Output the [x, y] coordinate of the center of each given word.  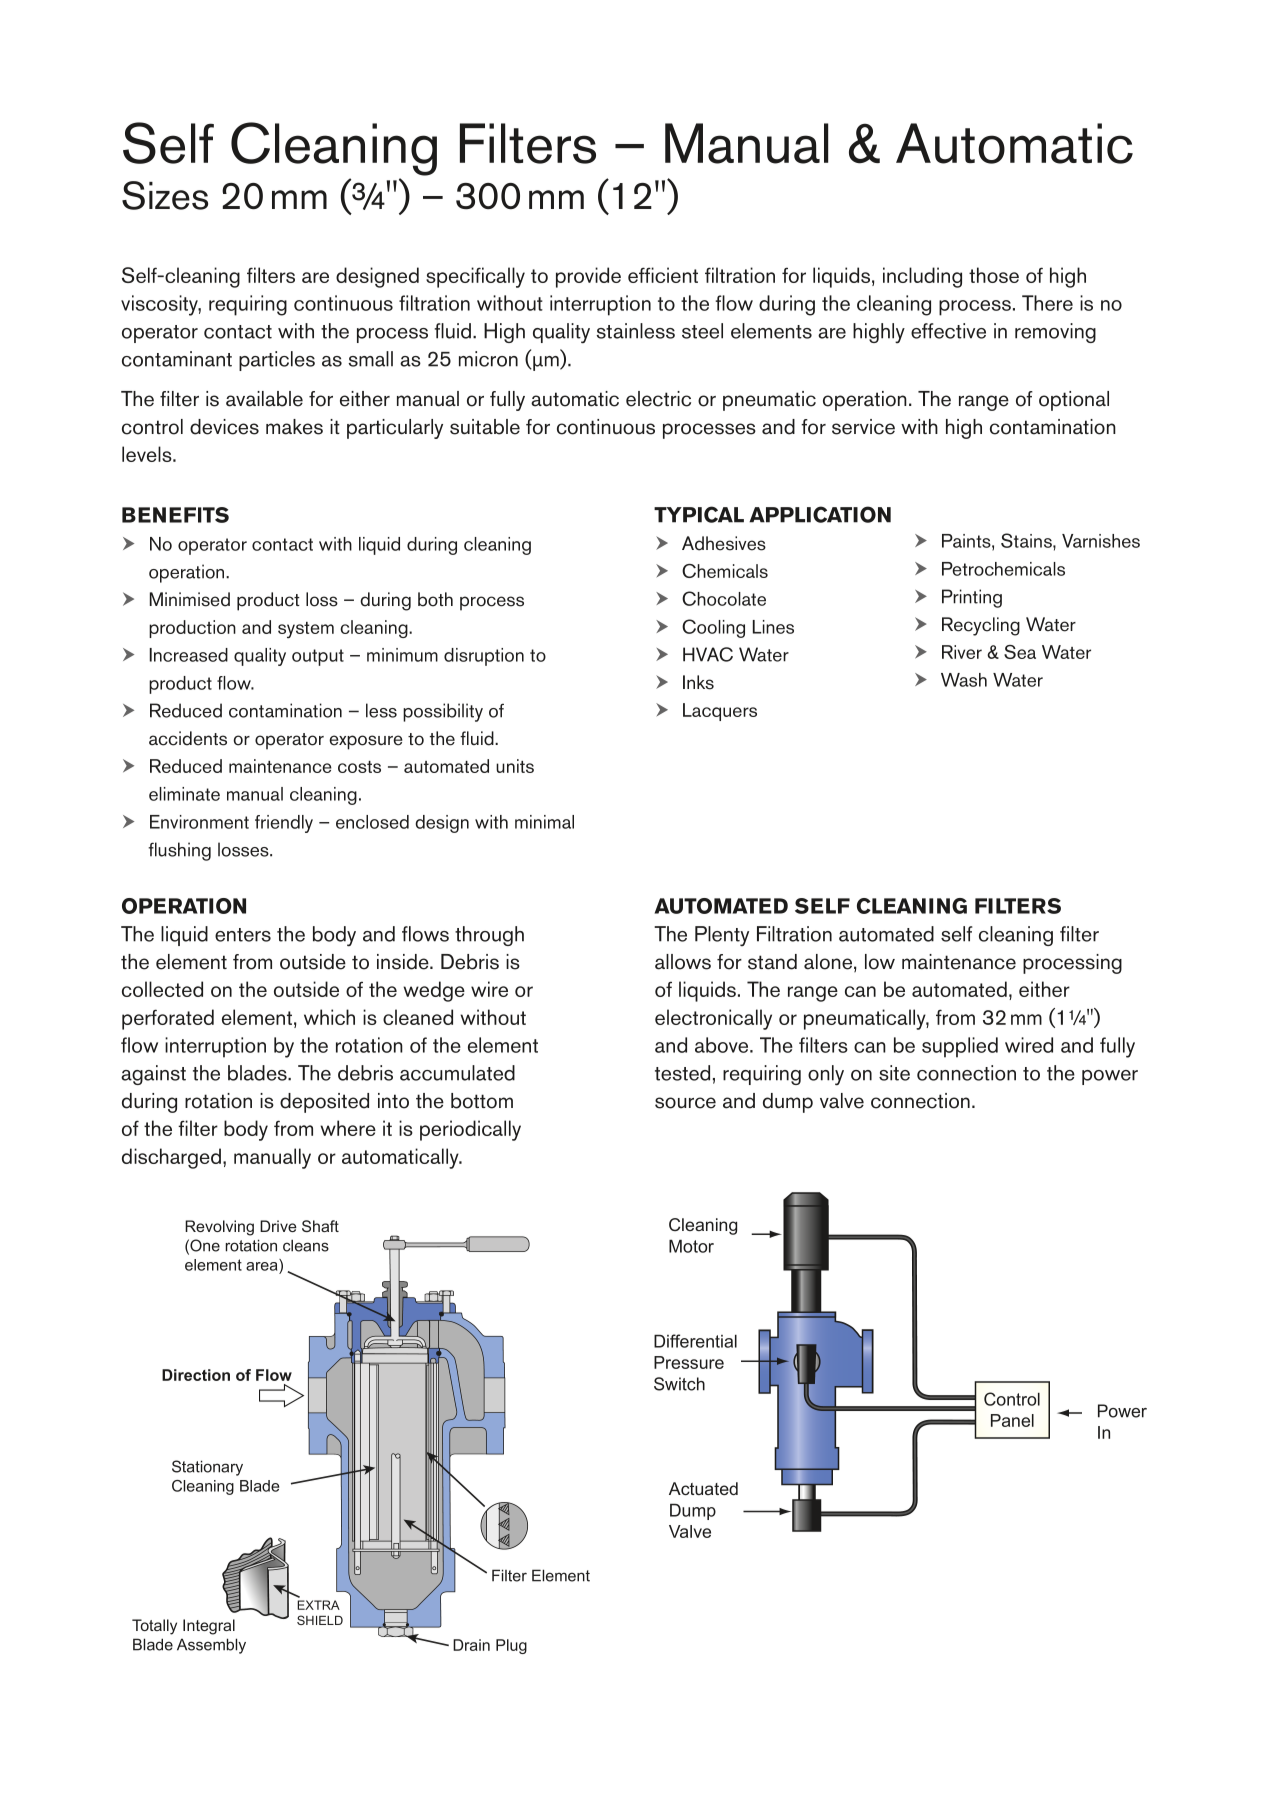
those [994, 275]
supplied [960, 1047]
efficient [663, 275]
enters [243, 935]
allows [683, 962]
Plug [511, 1646]
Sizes [165, 195]
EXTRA [318, 1605]
